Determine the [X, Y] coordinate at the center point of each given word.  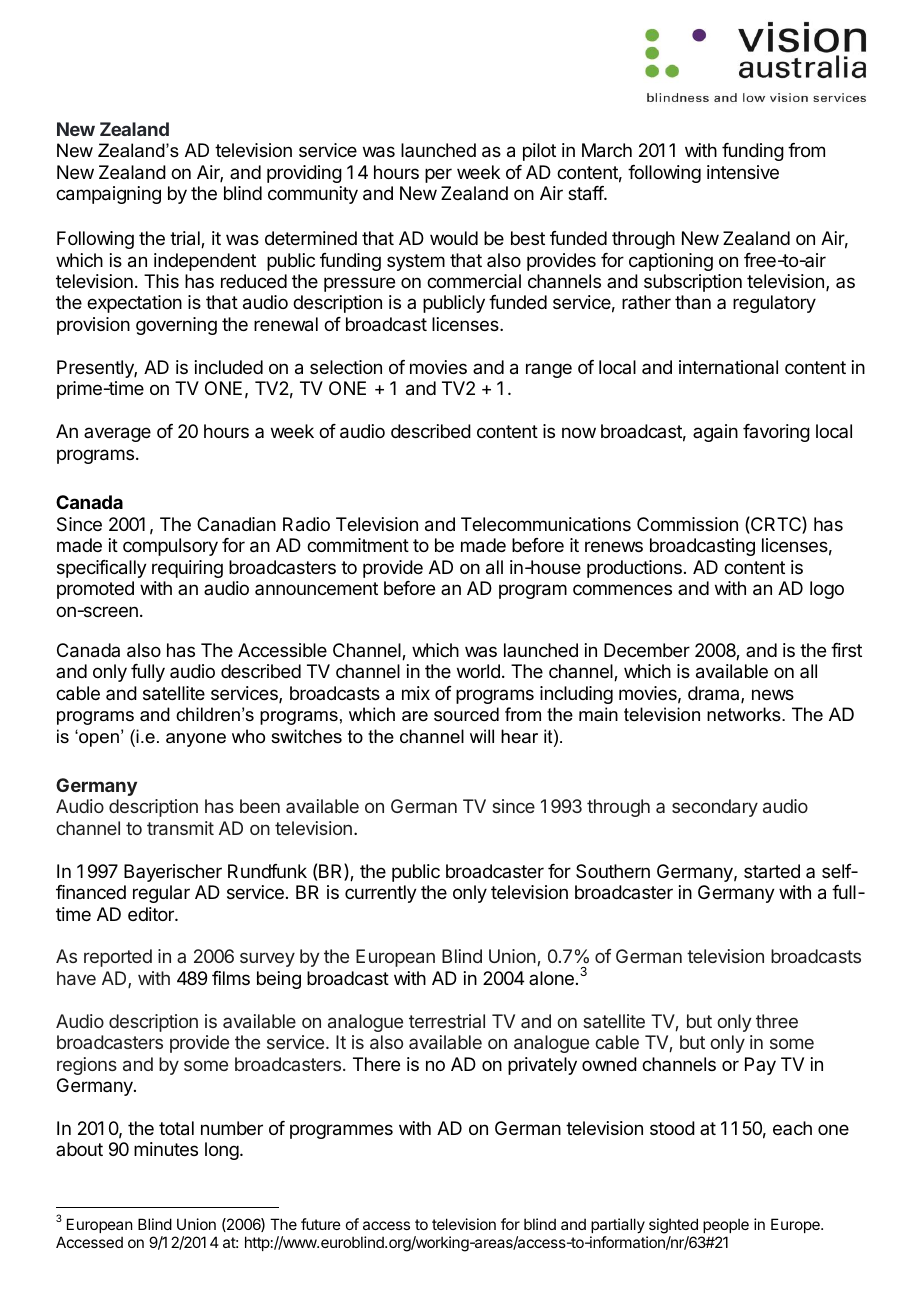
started [772, 871]
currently [381, 894]
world [478, 671]
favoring [776, 433]
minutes [166, 1149]
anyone [196, 740]
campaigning [108, 195]
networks [745, 714]
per [438, 175]
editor [152, 914]
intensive [743, 172]
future [321, 1224]
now [579, 432]
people [726, 1225]
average [117, 434]
